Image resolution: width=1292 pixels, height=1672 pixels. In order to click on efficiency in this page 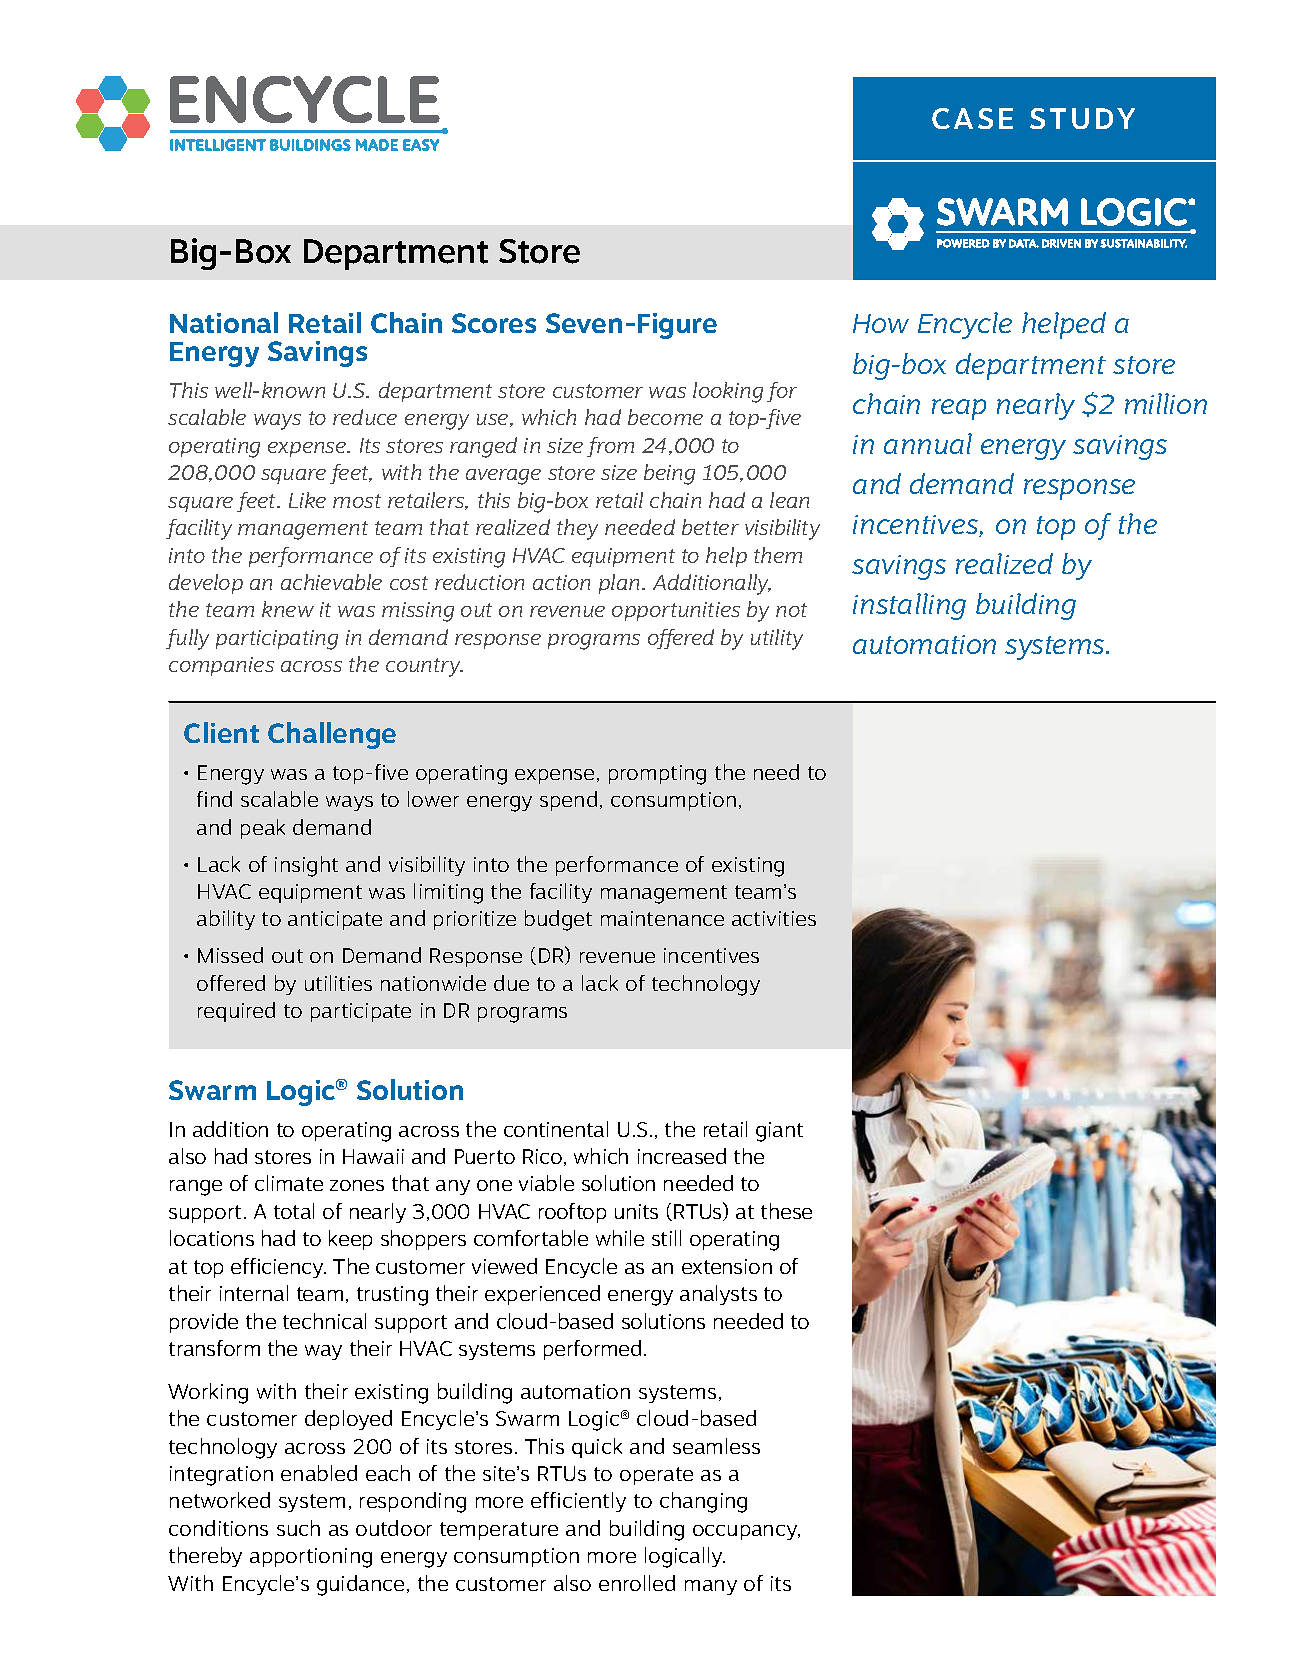, I will do `click(278, 1268)`.
